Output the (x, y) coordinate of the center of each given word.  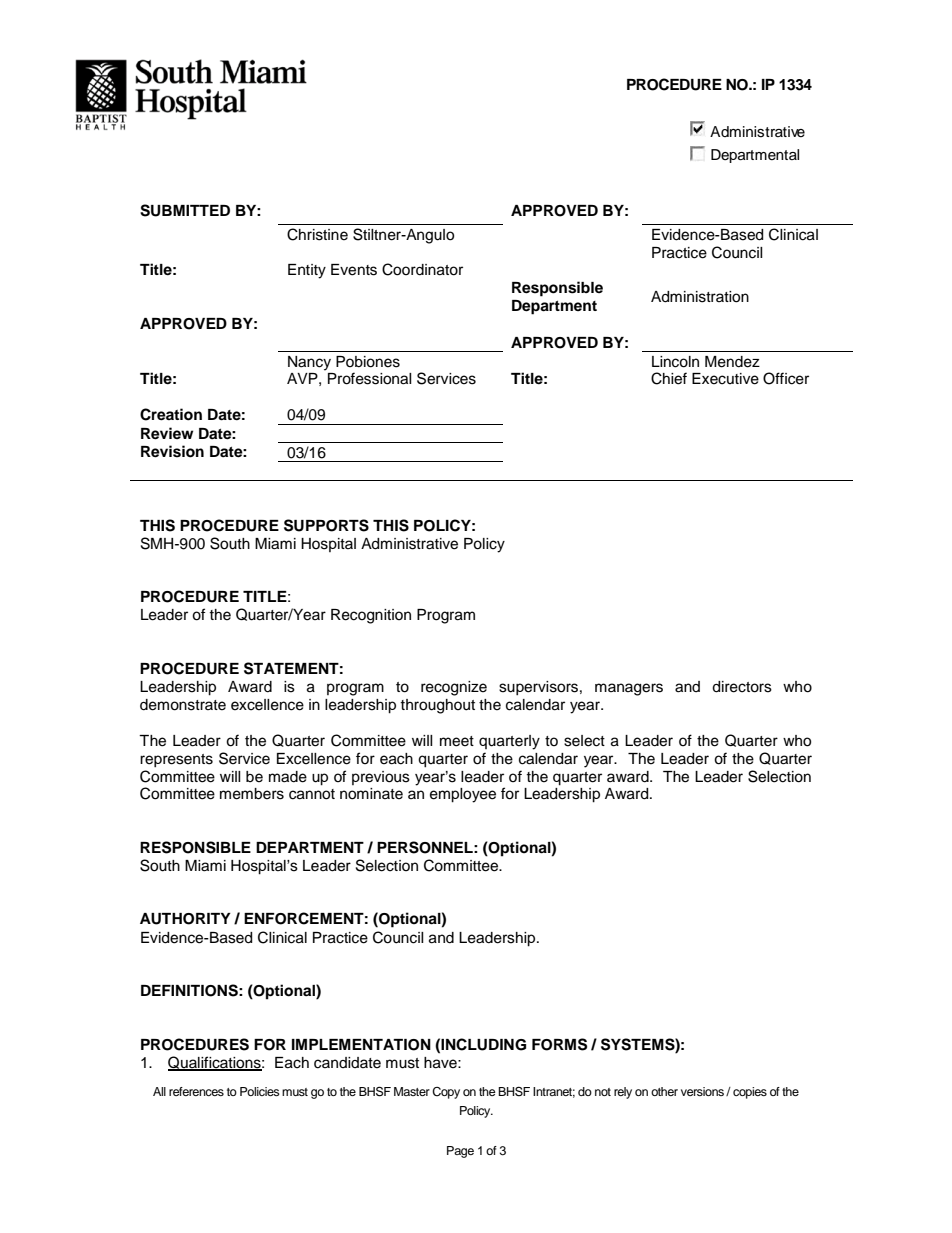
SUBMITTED (185, 210)
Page (460, 1152)
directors (742, 687)
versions (702, 1091)
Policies (260, 1091)
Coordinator (422, 269)
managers (629, 689)
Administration (700, 297)
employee (463, 795)
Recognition (371, 616)
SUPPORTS (326, 525)
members (252, 794)
